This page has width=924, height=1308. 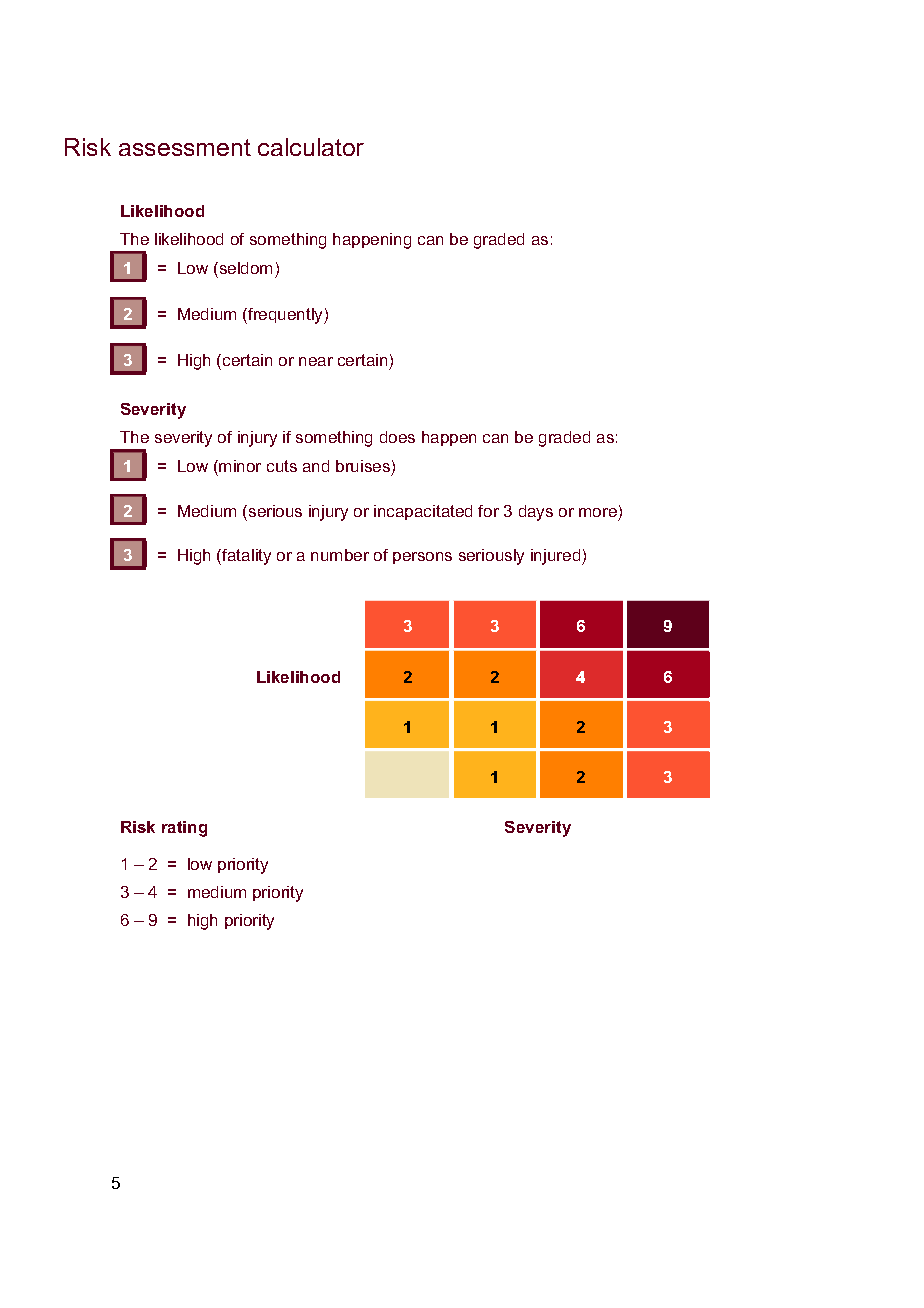 I want to click on incapacitated, so click(x=423, y=512).
